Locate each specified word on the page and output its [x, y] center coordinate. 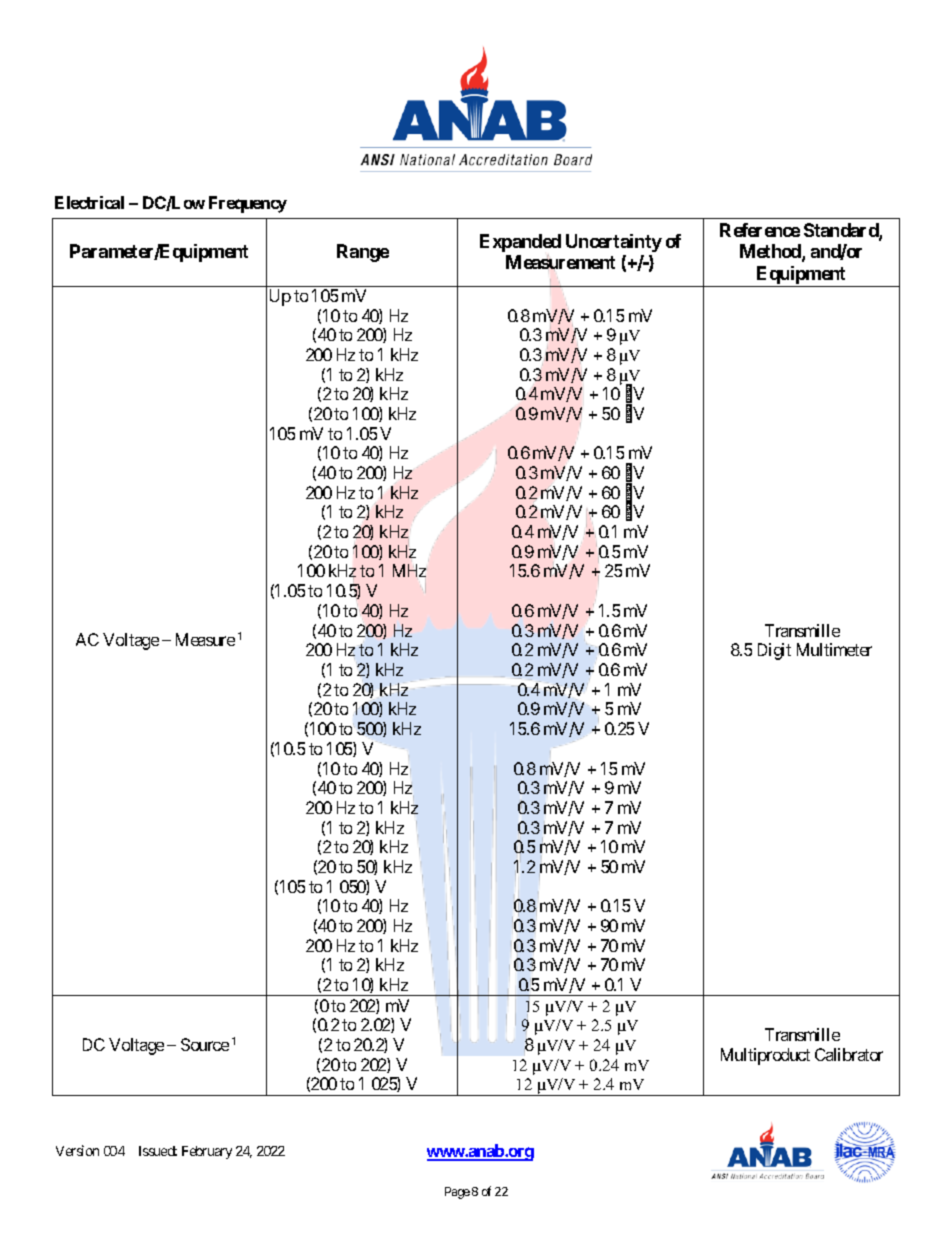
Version [77, 1150]
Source [205, 1044]
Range [363, 253]
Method [771, 252]
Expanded [520, 243]
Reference [760, 230]
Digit [774, 651]
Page [457, 1193]
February [207, 1152]
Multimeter [834, 649]
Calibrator [849, 1054]
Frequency [248, 204]
